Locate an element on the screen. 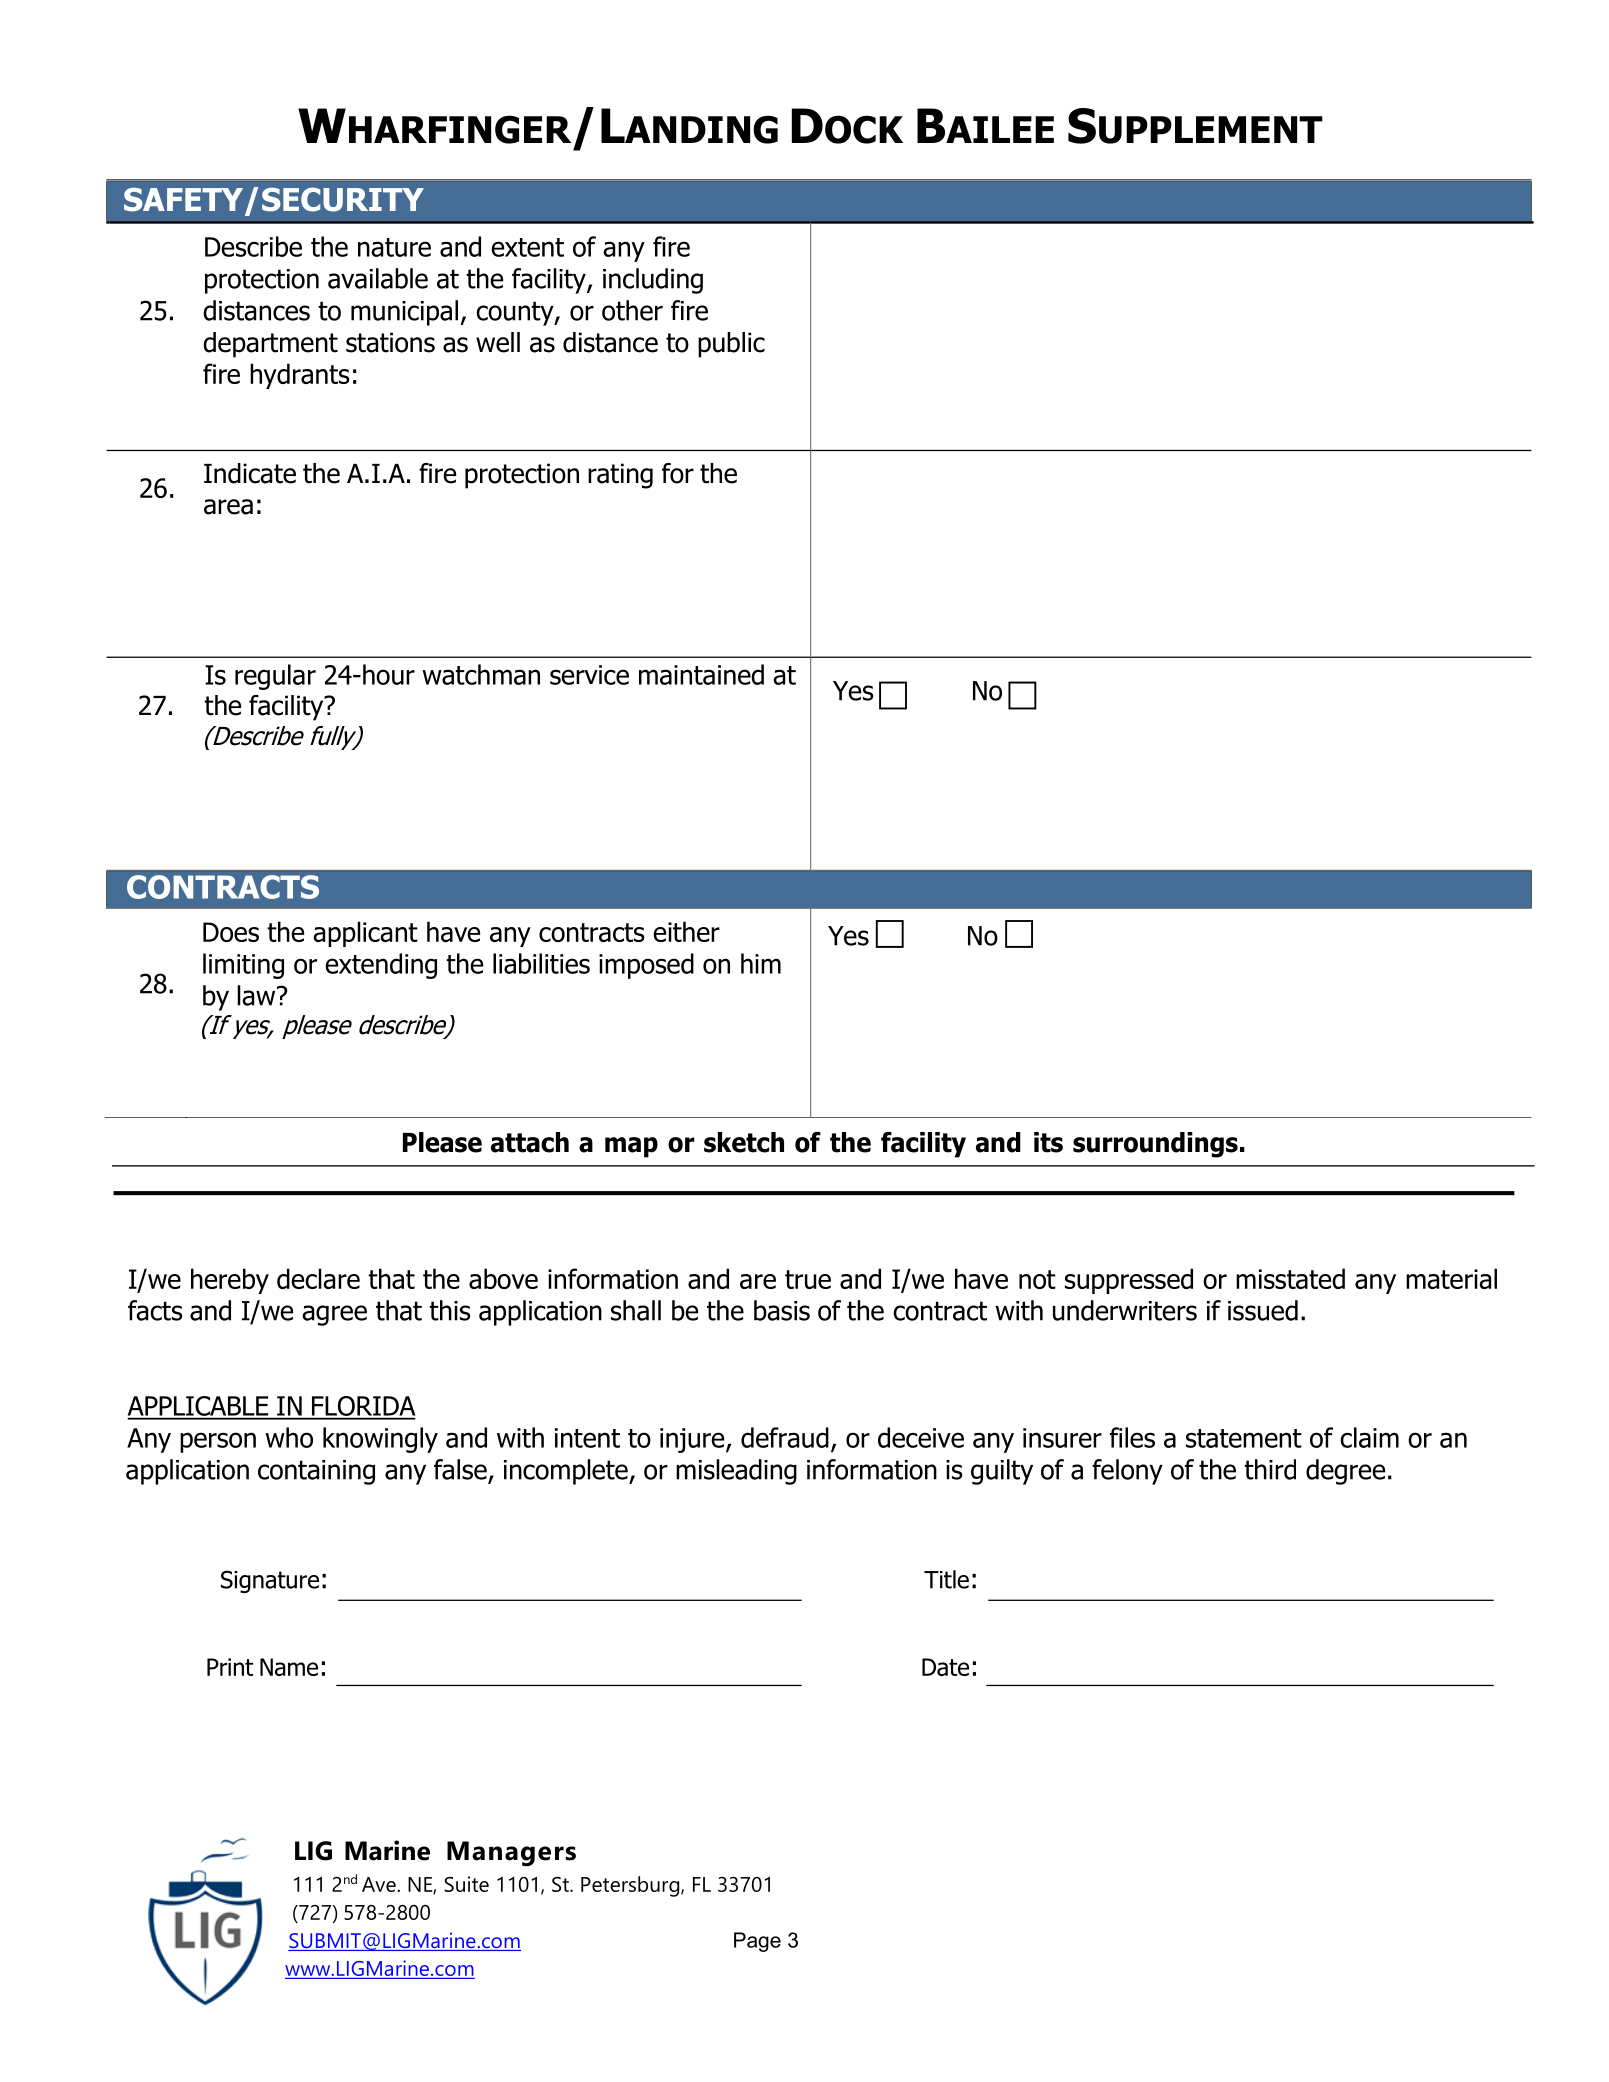 Image resolution: width=1609 pixels, height=2082 pixels. surroundings is located at coordinates (1155, 1145).
